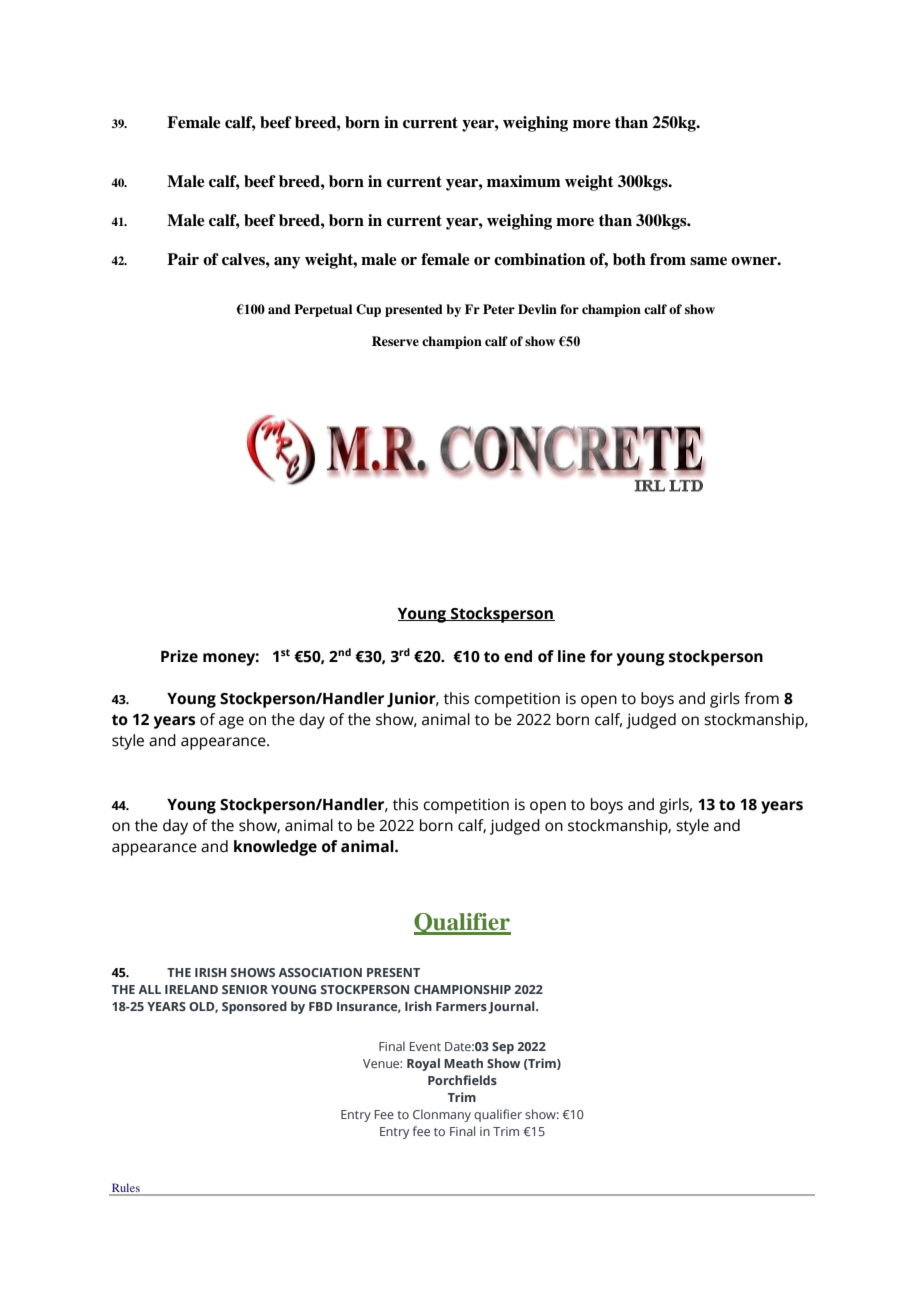 The image size is (924, 1308). I want to click on end, so click(518, 656).
